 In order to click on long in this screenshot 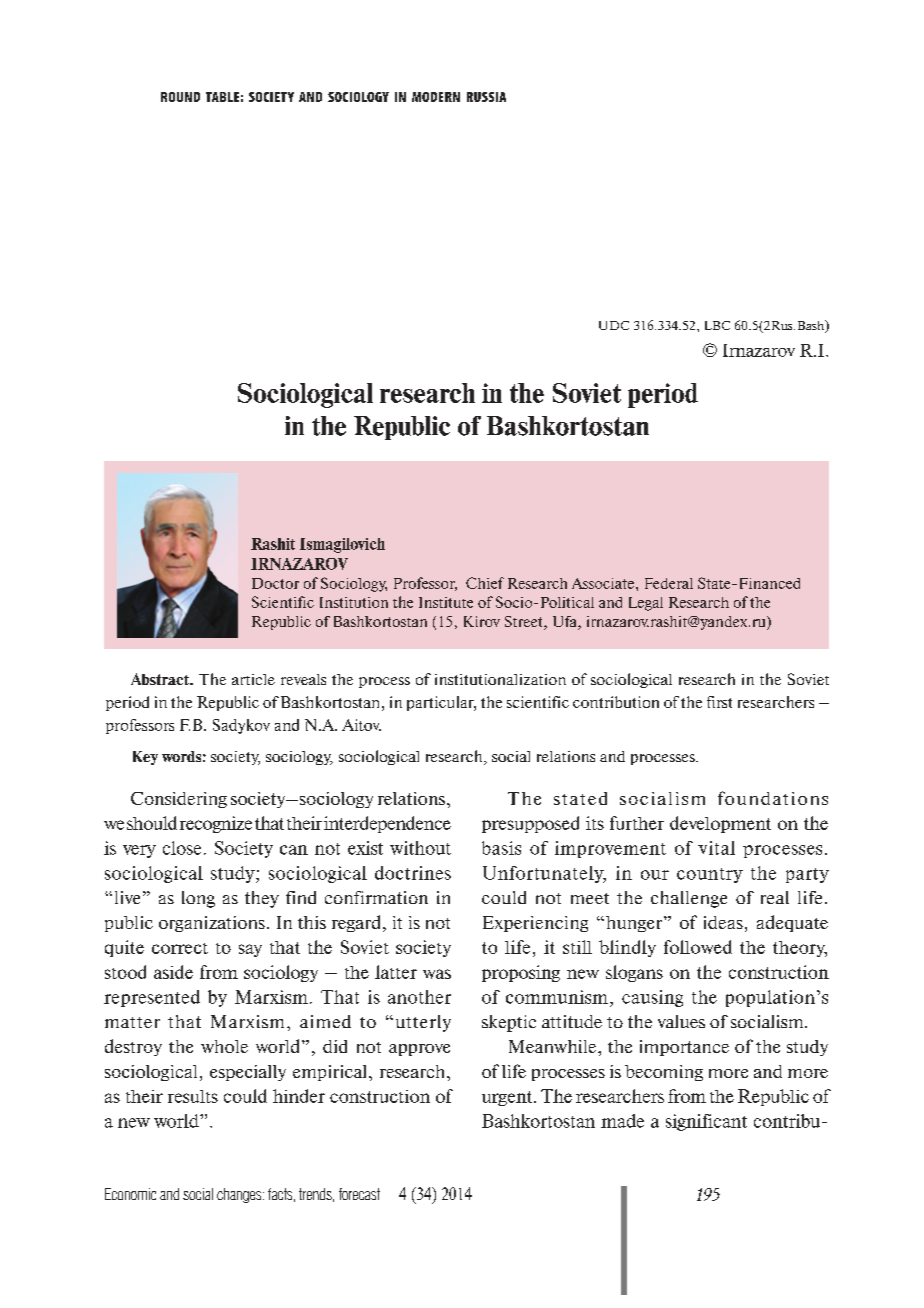, I will do `click(198, 899)`.
